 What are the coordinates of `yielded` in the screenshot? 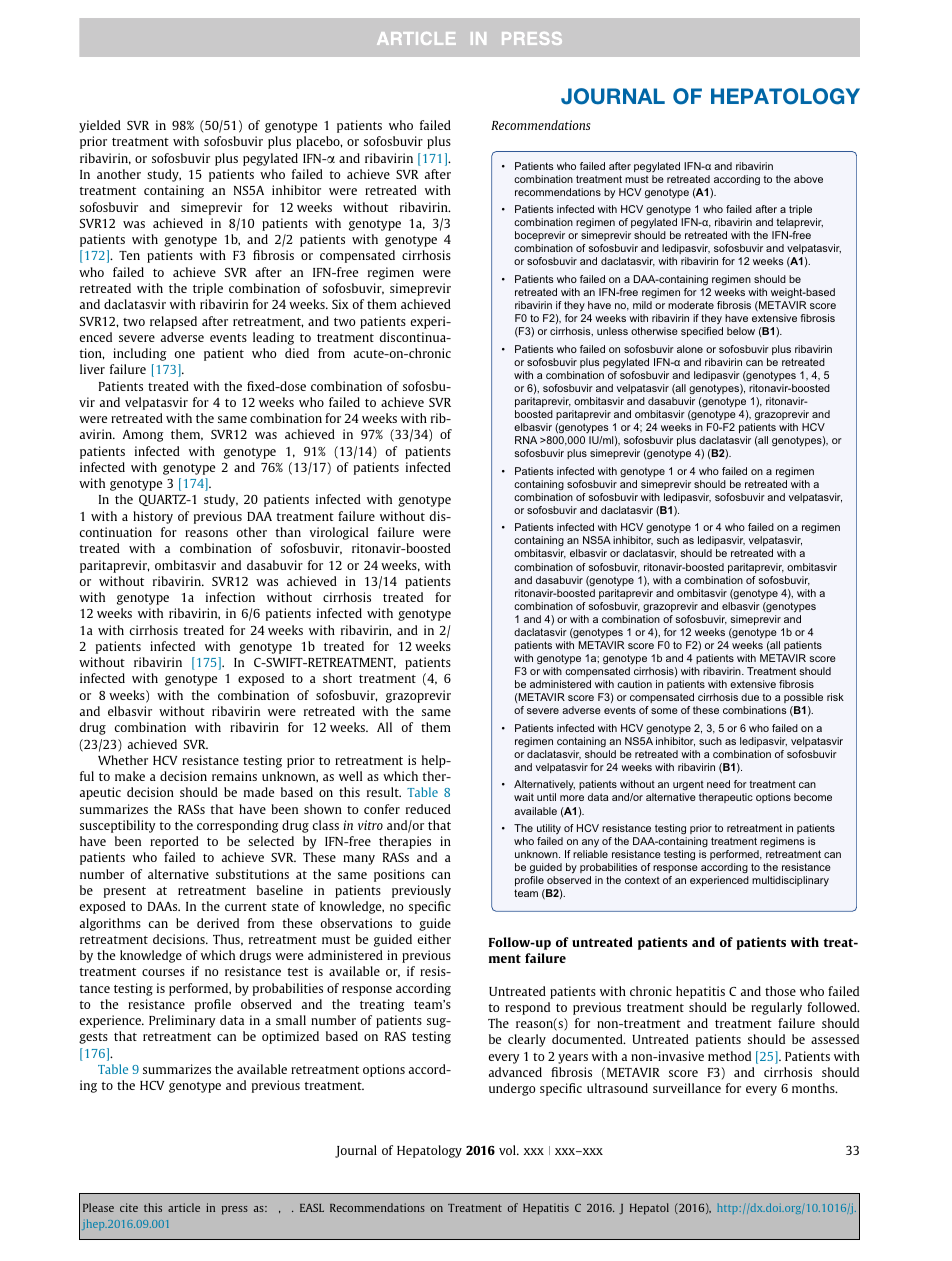 It's located at (100, 126).
